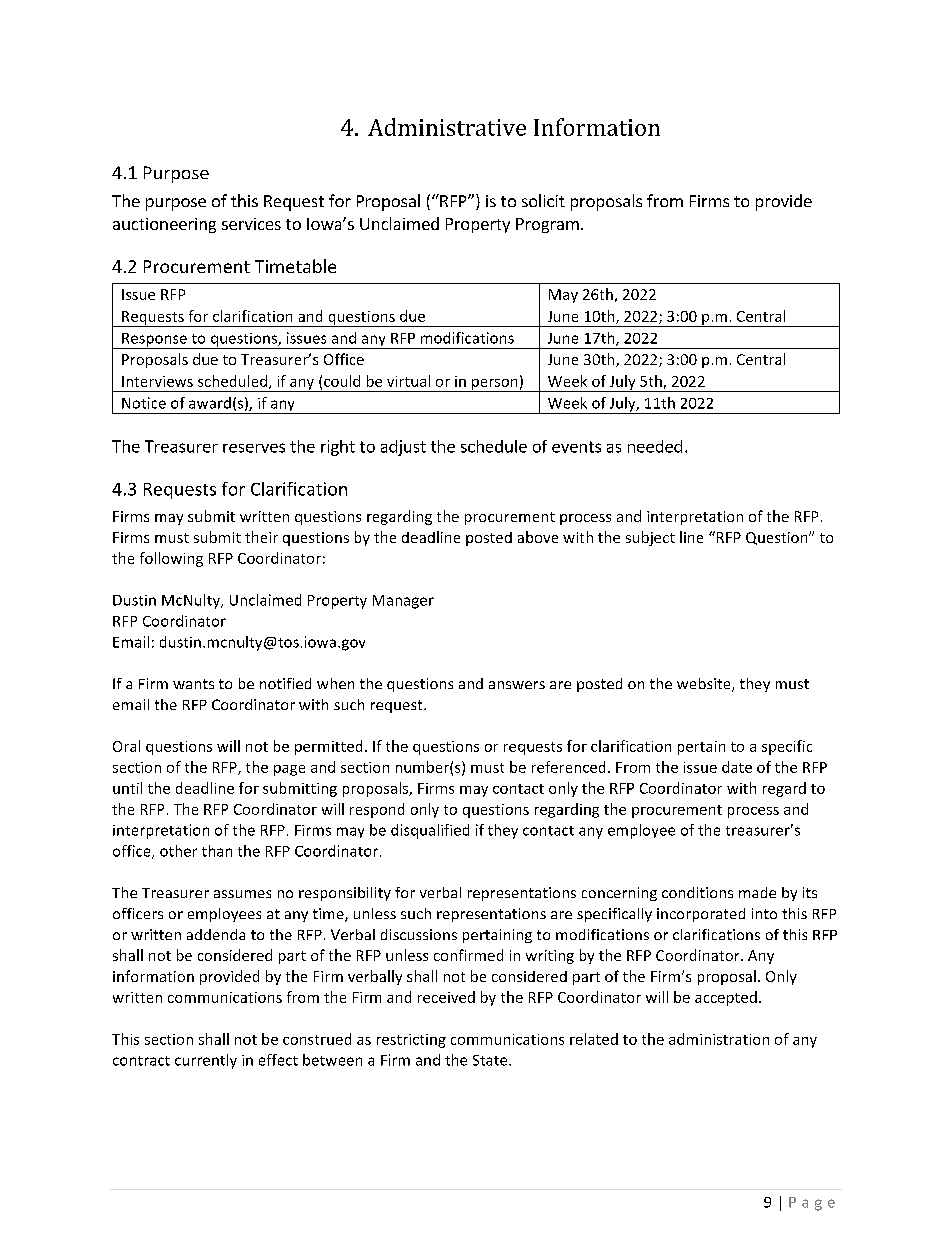 The image size is (952, 1233). I want to click on services, so click(251, 224).
